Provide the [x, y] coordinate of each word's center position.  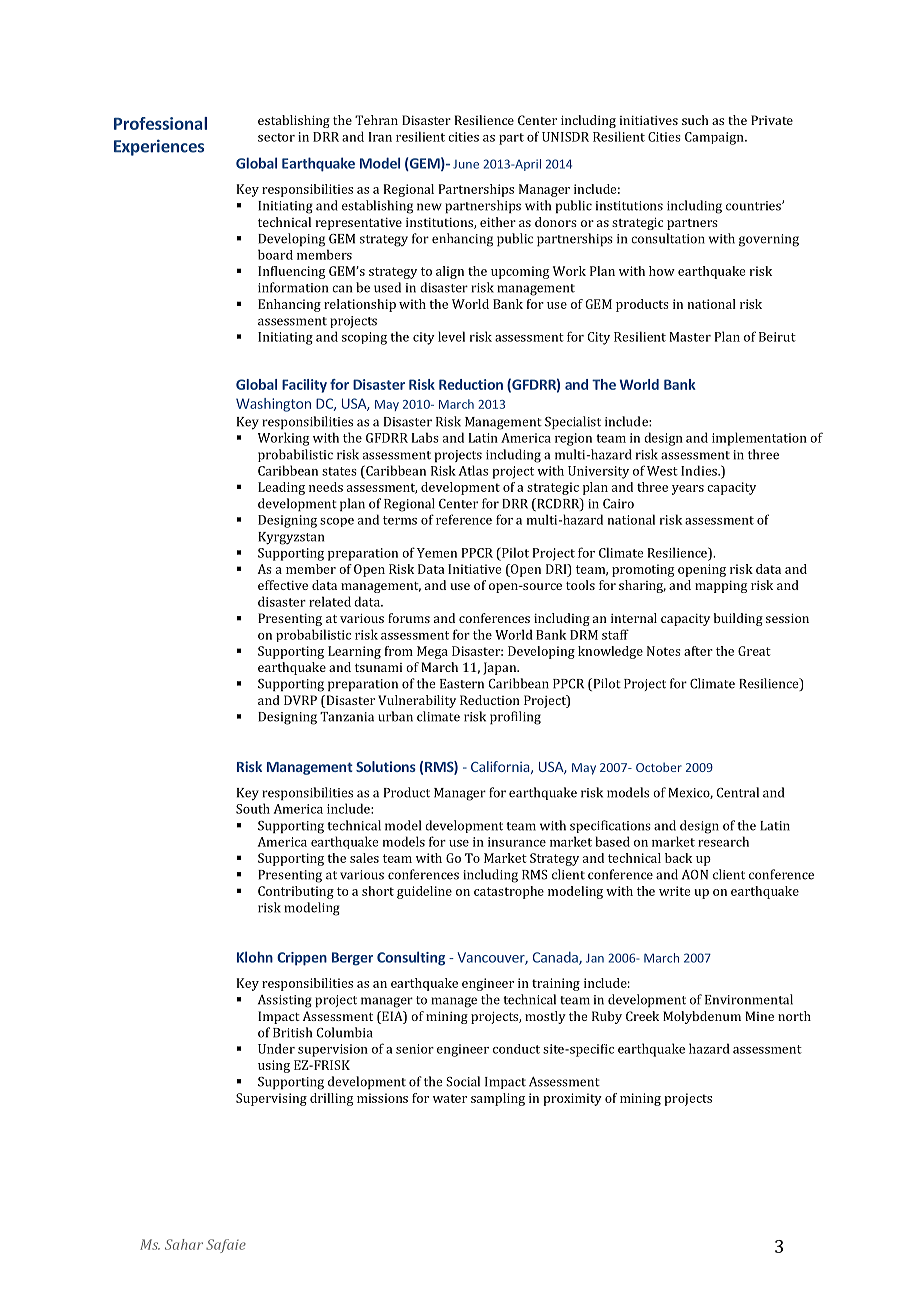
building [738, 619]
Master [690, 337]
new [429, 207]
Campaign [715, 138]
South [253, 808]
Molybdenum [702, 1017]
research [723, 841]
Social [463, 1081]
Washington [273, 405]
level [451, 336]
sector [276, 137]
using [274, 1066]
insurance [517, 842]
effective [283, 585]
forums [409, 618]
